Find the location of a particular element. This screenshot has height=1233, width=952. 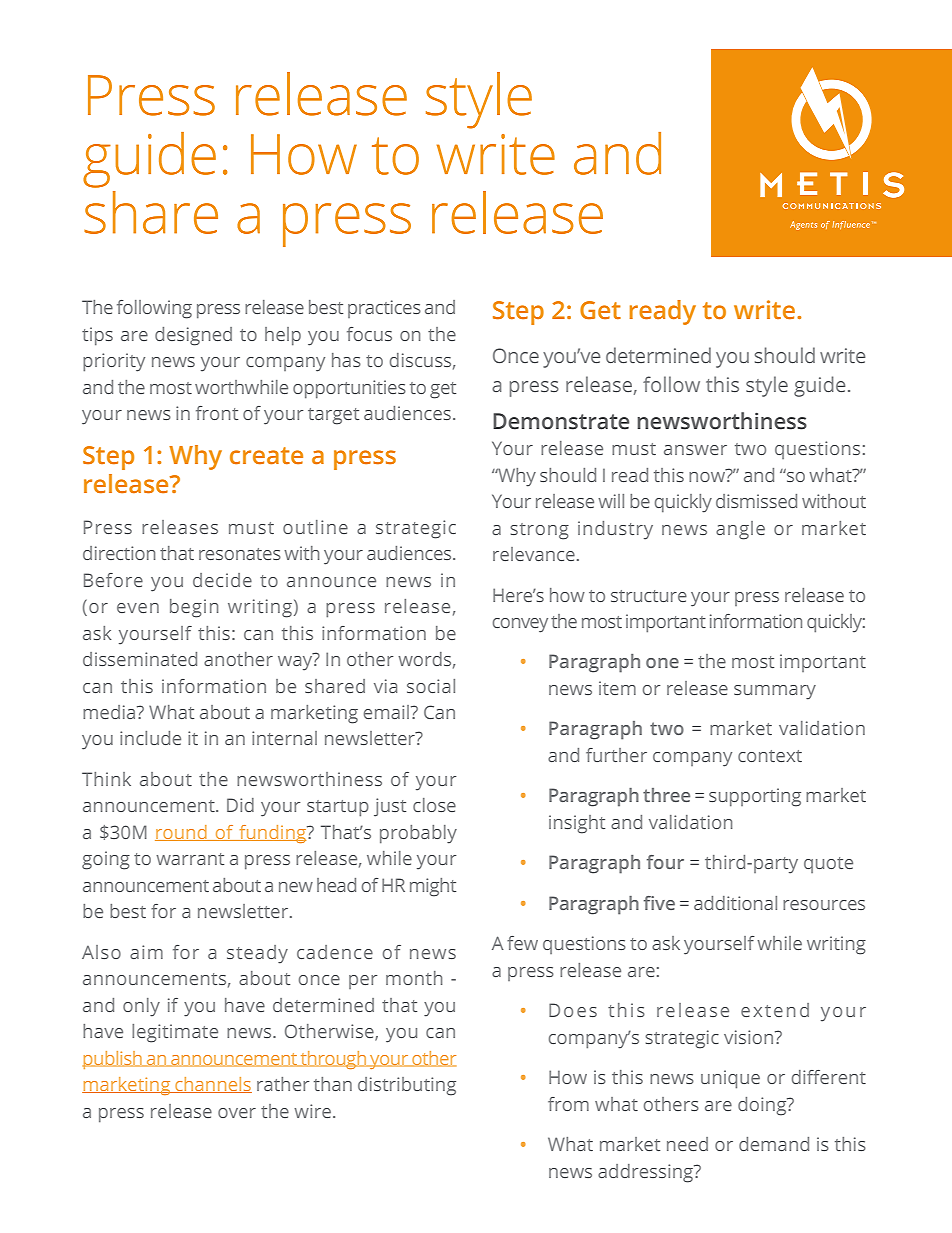

angle is located at coordinates (740, 530).
